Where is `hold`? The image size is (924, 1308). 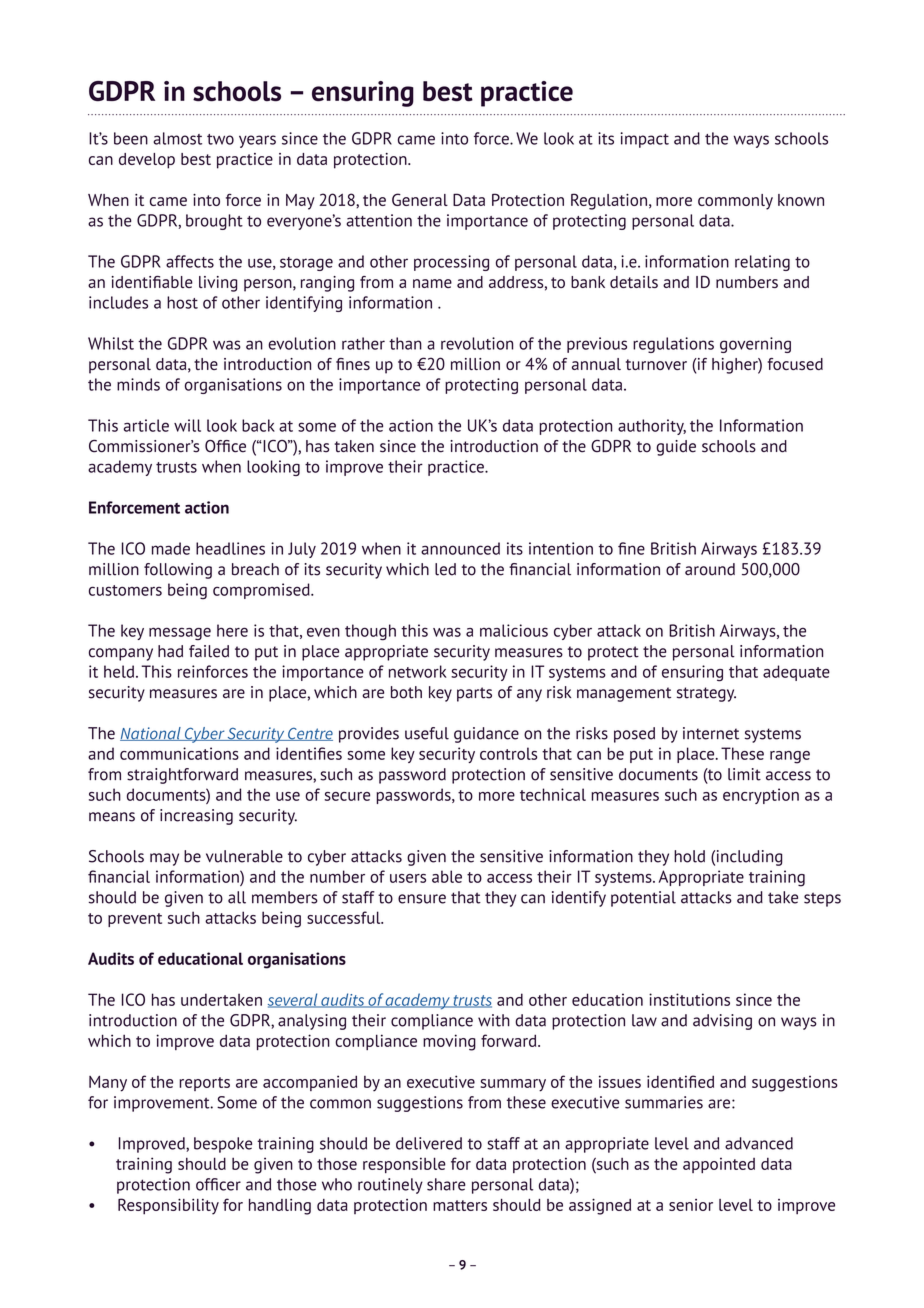 hold is located at coordinates (689, 856).
